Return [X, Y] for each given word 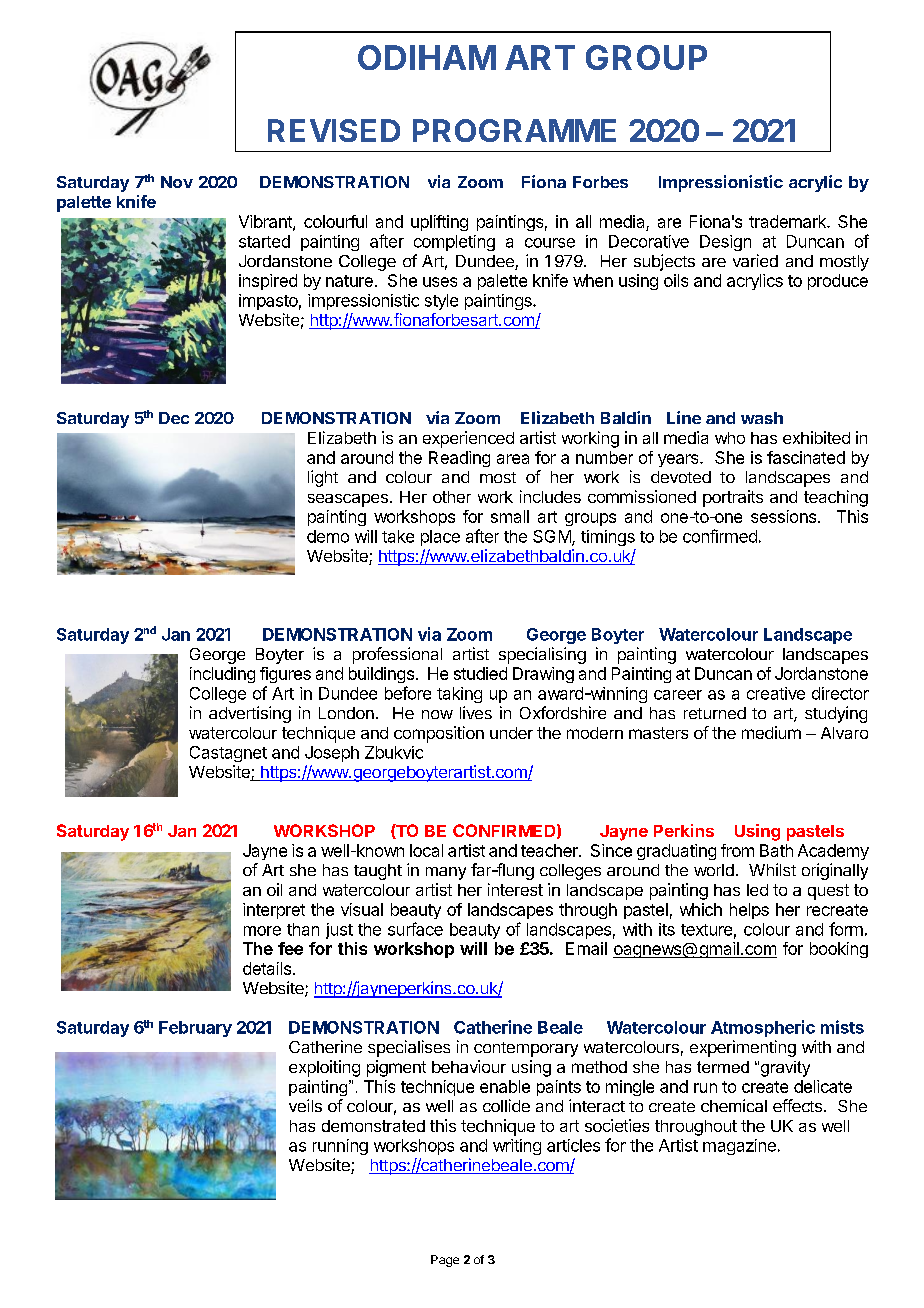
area [513, 459]
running [340, 1147]
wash [762, 418]
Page [445, 1261]
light [323, 478]
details [267, 968]
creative [776, 693]
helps [749, 911]
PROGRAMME [514, 130]
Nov [177, 182]
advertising [250, 714]
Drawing [543, 675]
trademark [788, 221]
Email [586, 948]
